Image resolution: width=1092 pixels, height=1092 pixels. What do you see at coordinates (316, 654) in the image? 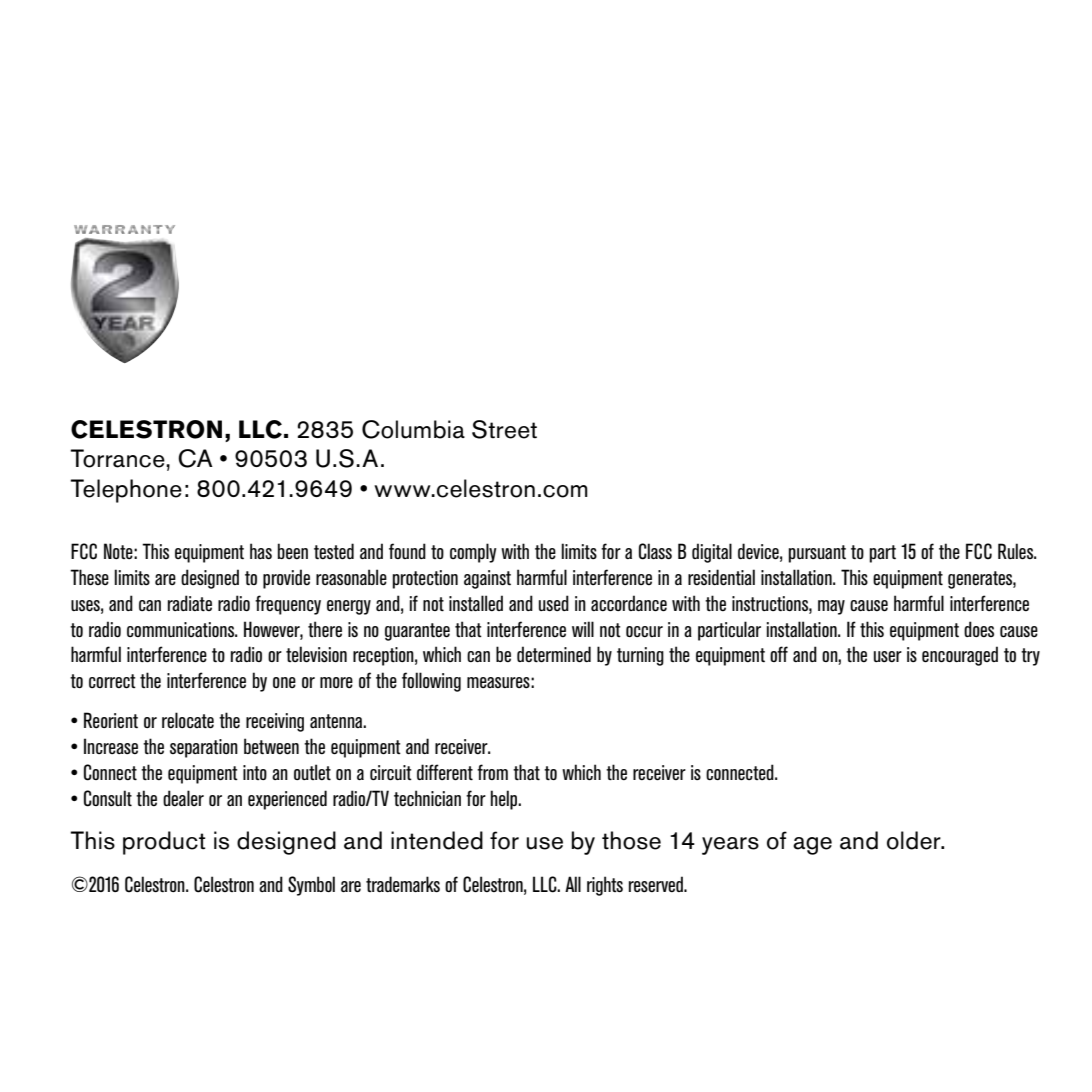
I see `television` at bounding box center [316, 654].
